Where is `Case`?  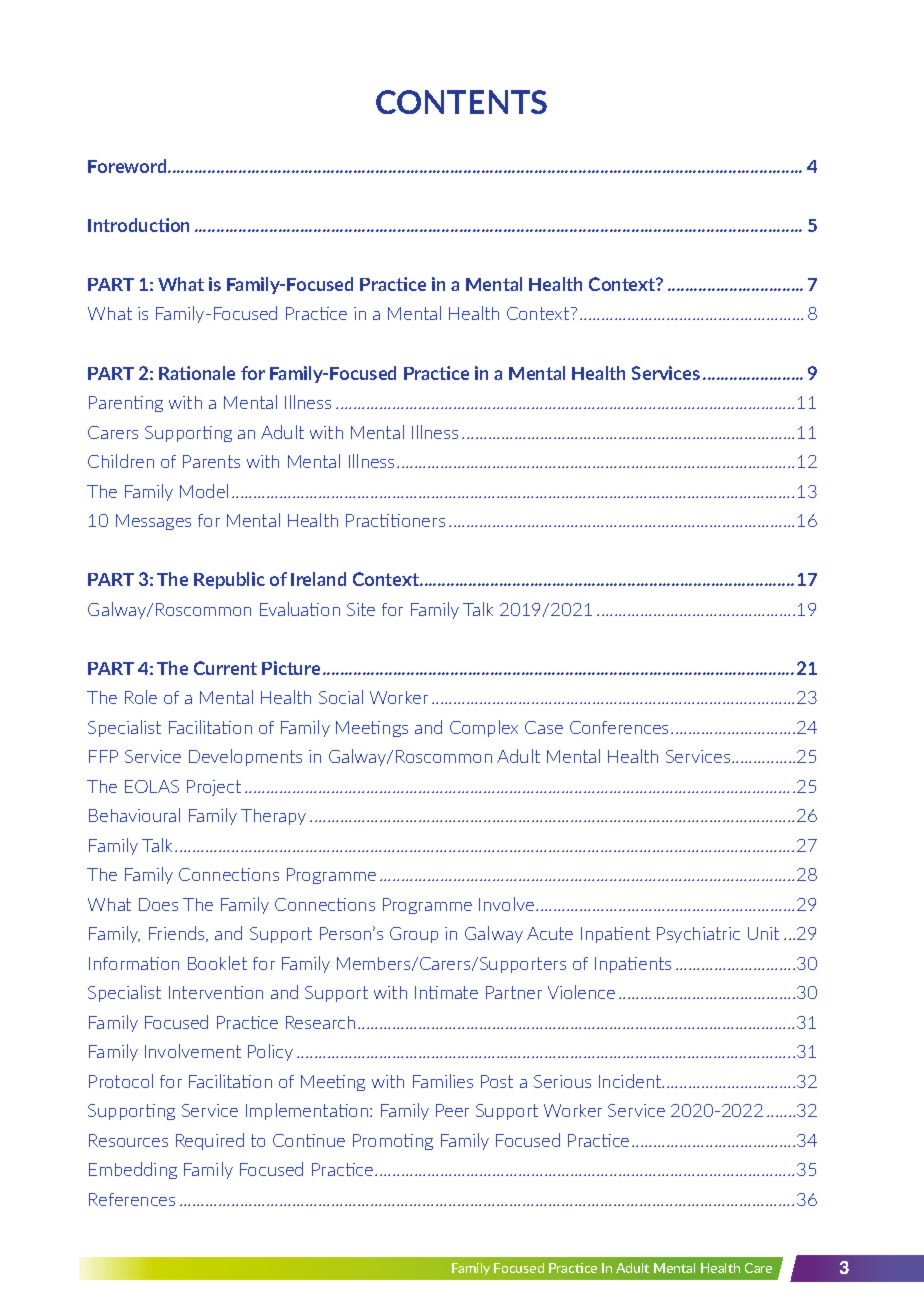 Case is located at coordinates (544, 727).
